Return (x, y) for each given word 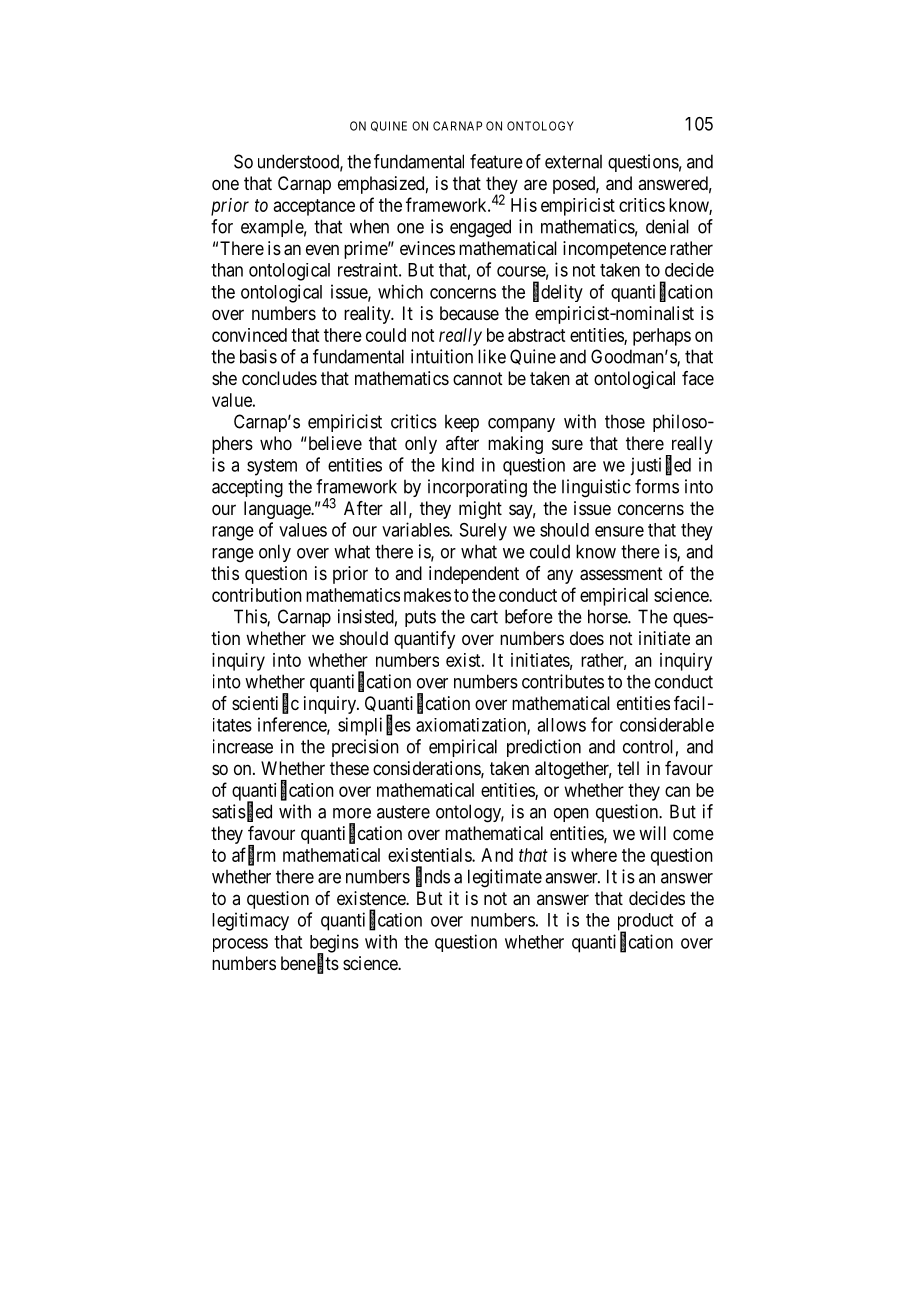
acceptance (314, 207)
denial (667, 226)
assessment (621, 574)
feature (496, 161)
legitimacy (250, 921)
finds (433, 877)
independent (474, 575)
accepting (247, 488)
